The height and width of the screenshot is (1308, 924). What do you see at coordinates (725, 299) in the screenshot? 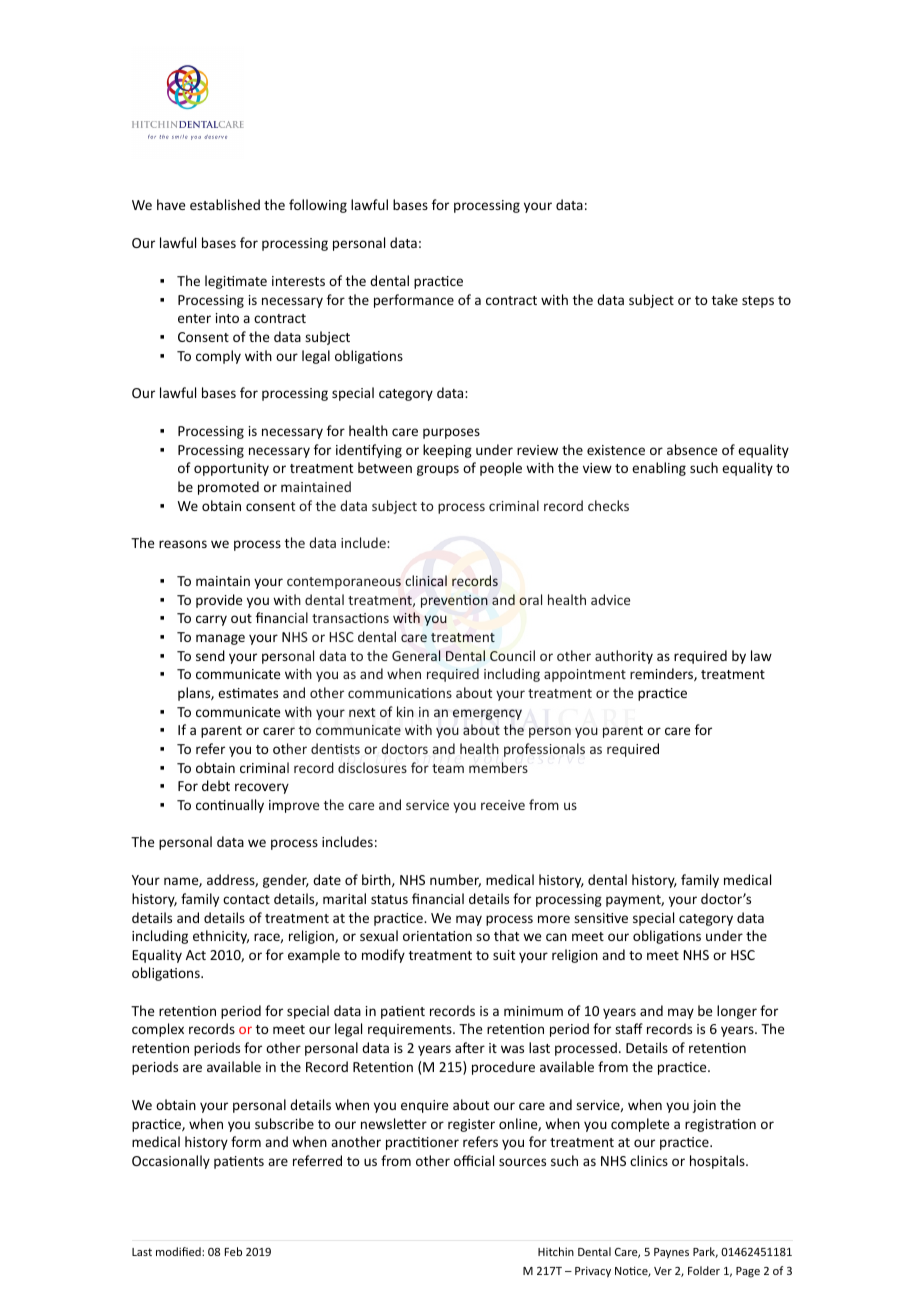
I see `take` at bounding box center [725, 299].
